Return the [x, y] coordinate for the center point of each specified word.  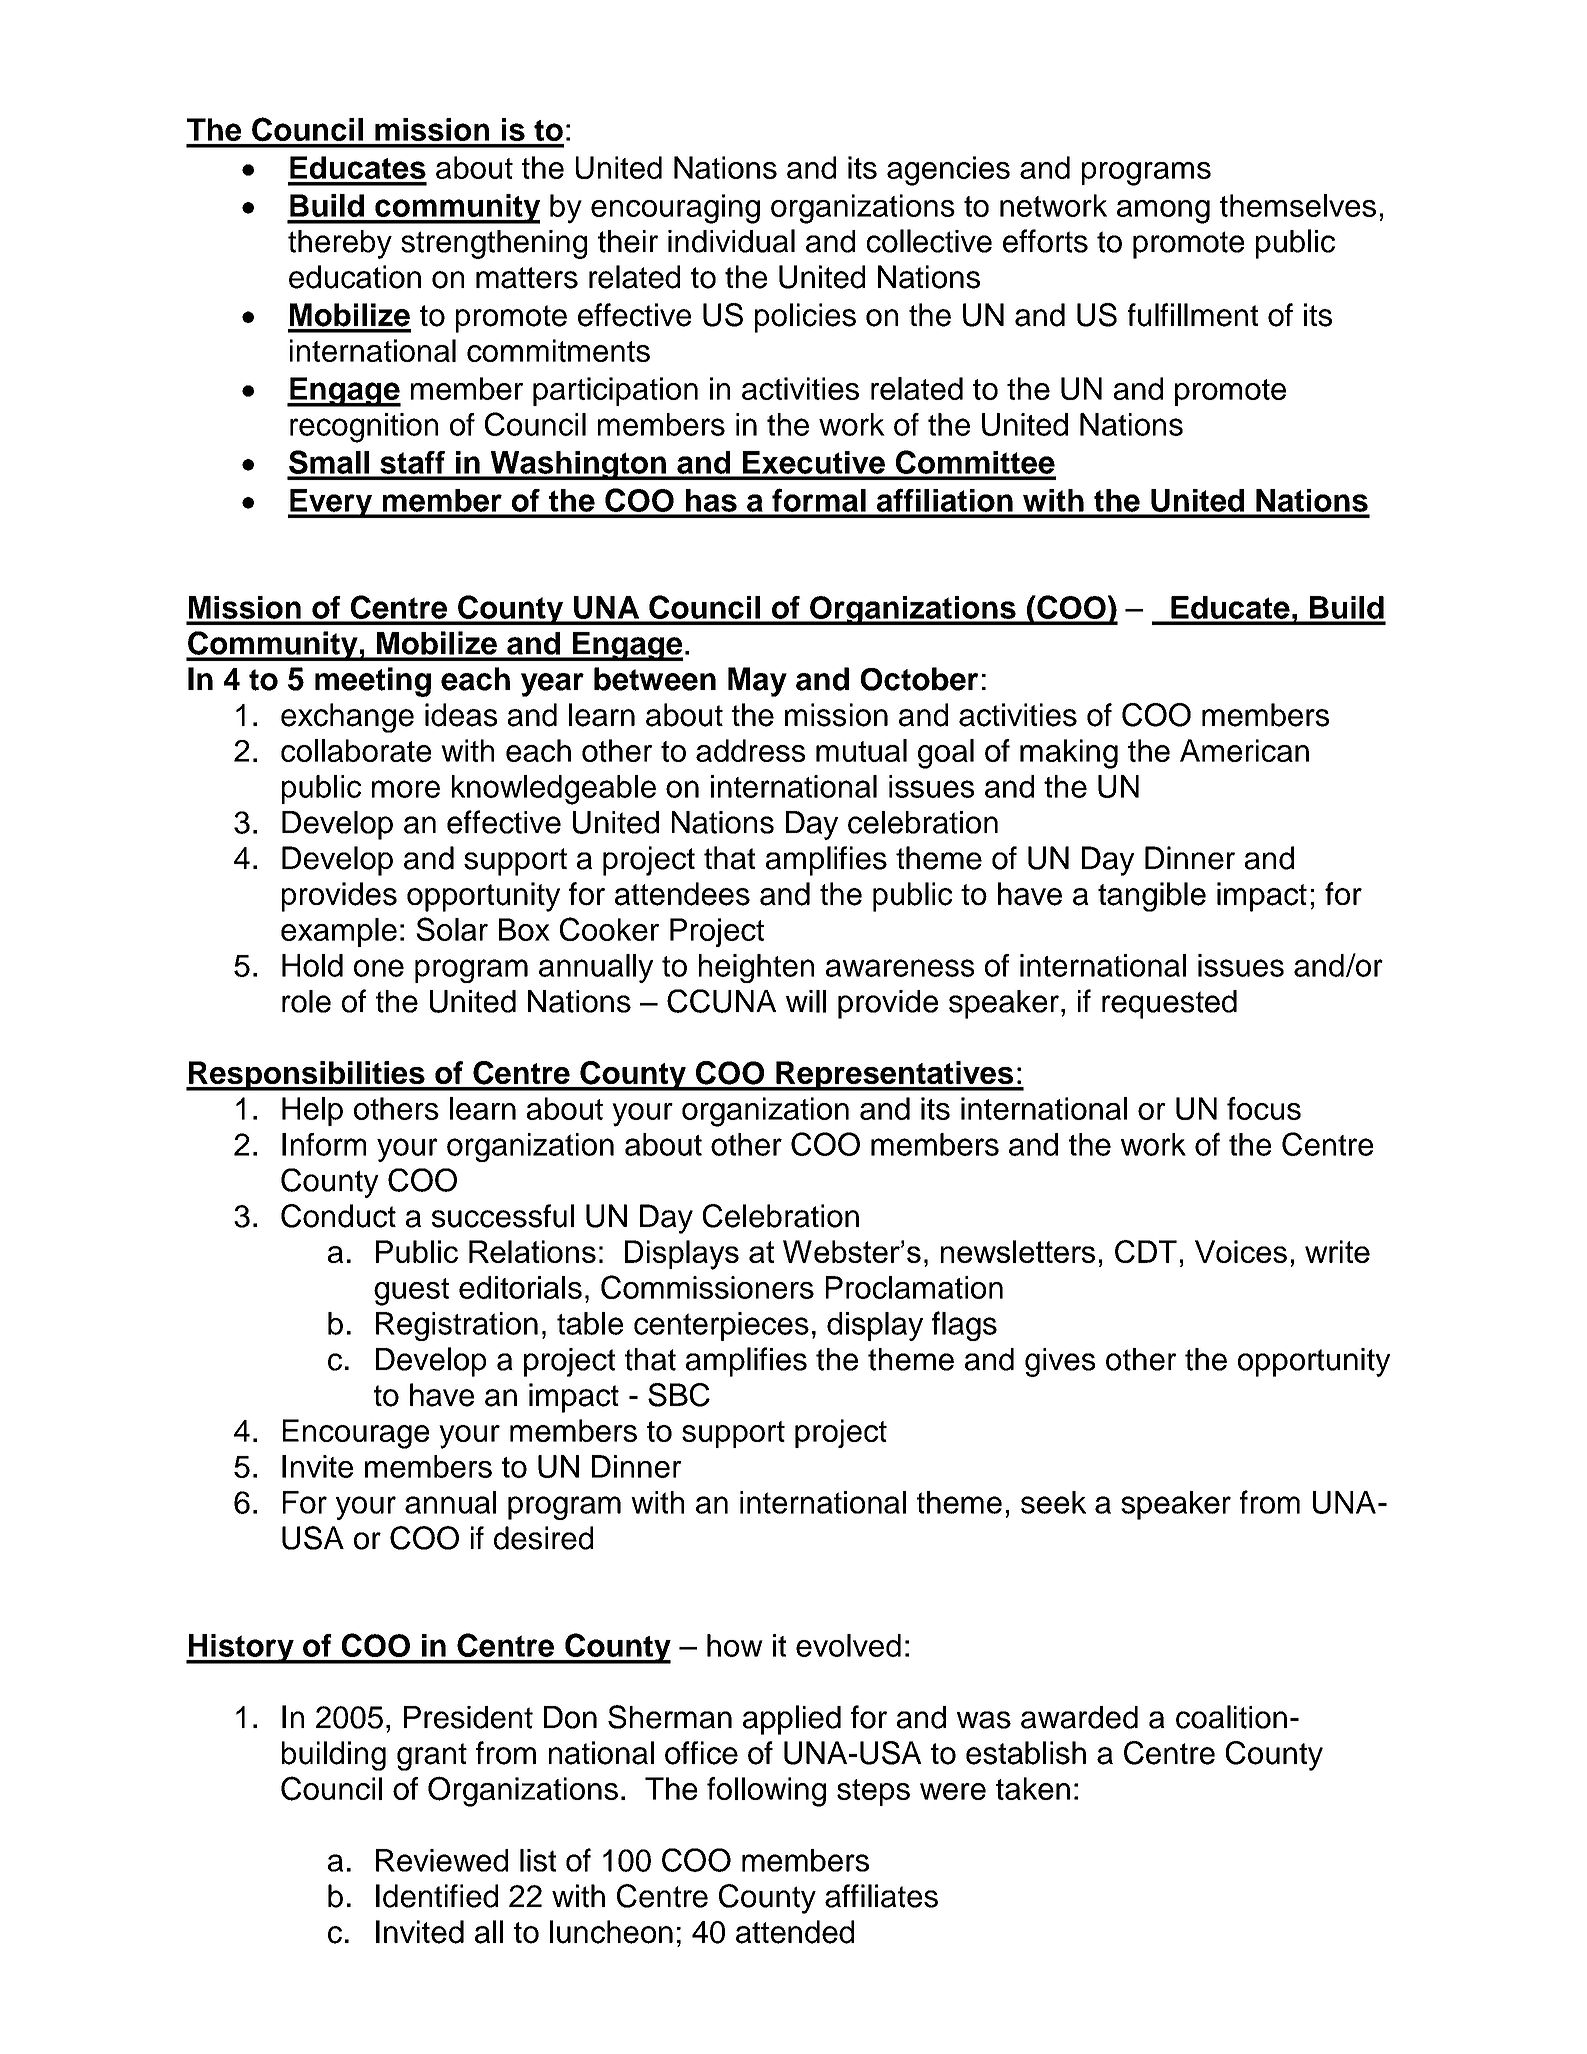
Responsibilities [307, 1076]
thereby [340, 244]
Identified [437, 1896]
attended [795, 1932]
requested [1169, 1004]
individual [731, 241]
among [1163, 212]
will [806, 1001]
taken [1033, 1788]
